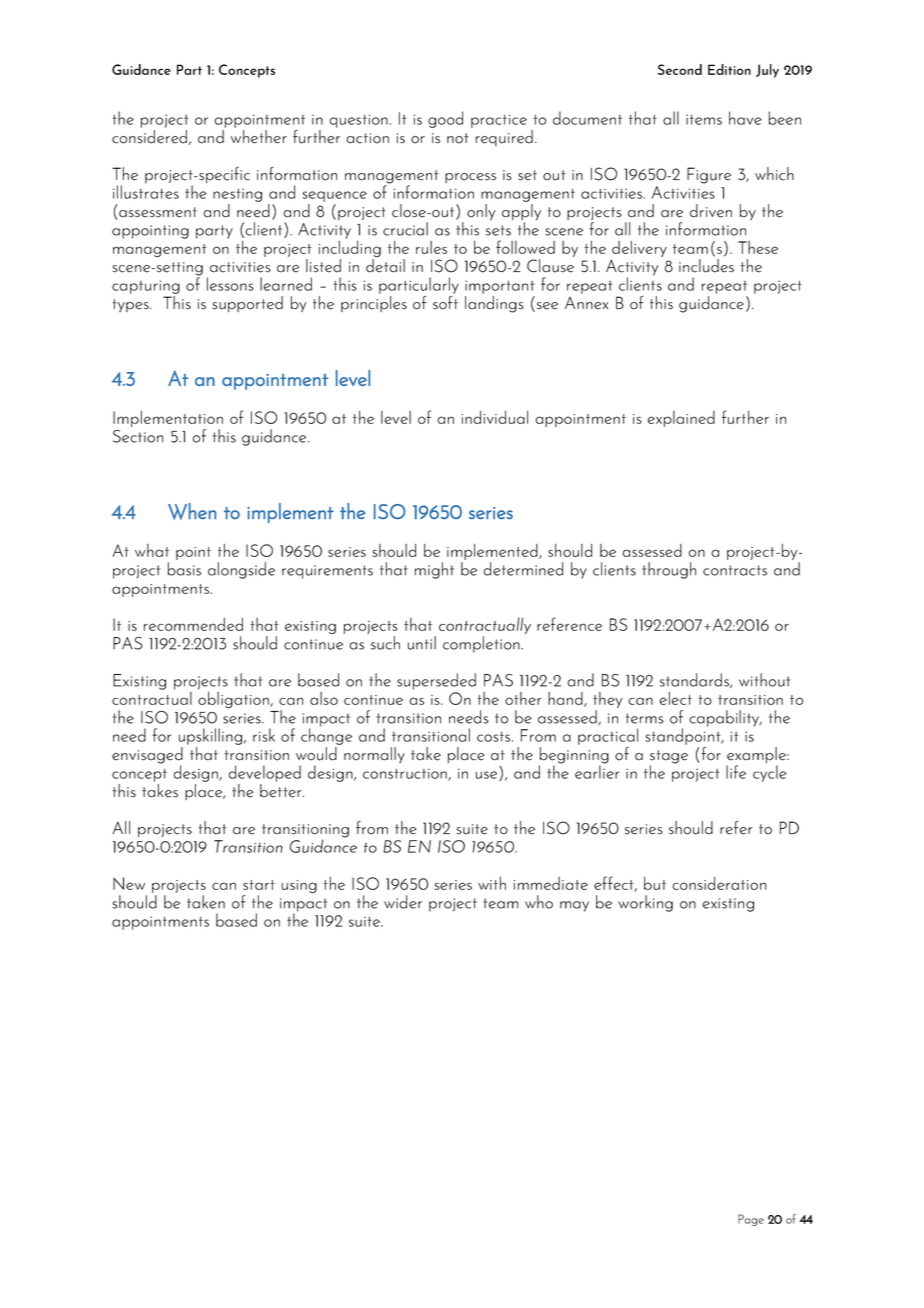  What do you see at coordinates (751, 1220) in the page?
I see `Page` at bounding box center [751, 1220].
